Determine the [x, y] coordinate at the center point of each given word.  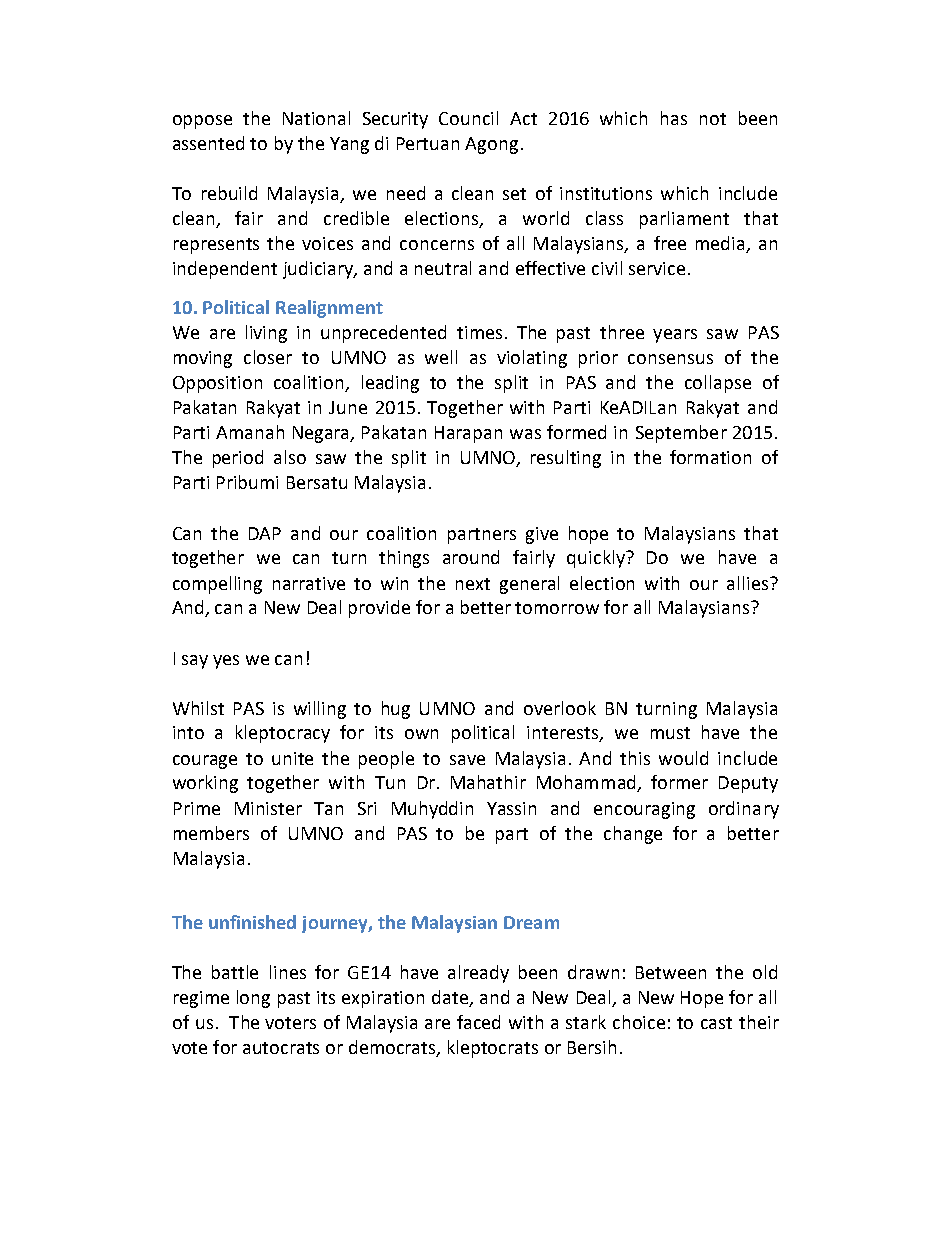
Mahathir [488, 782]
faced [478, 1022]
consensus [670, 359]
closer [268, 357]
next [473, 584]
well [441, 357]
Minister [268, 808]
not [713, 119]
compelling [217, 585]
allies [749, 583]
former [679, 782]
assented [208, 143]
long [253, 999]
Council [468, 118]
